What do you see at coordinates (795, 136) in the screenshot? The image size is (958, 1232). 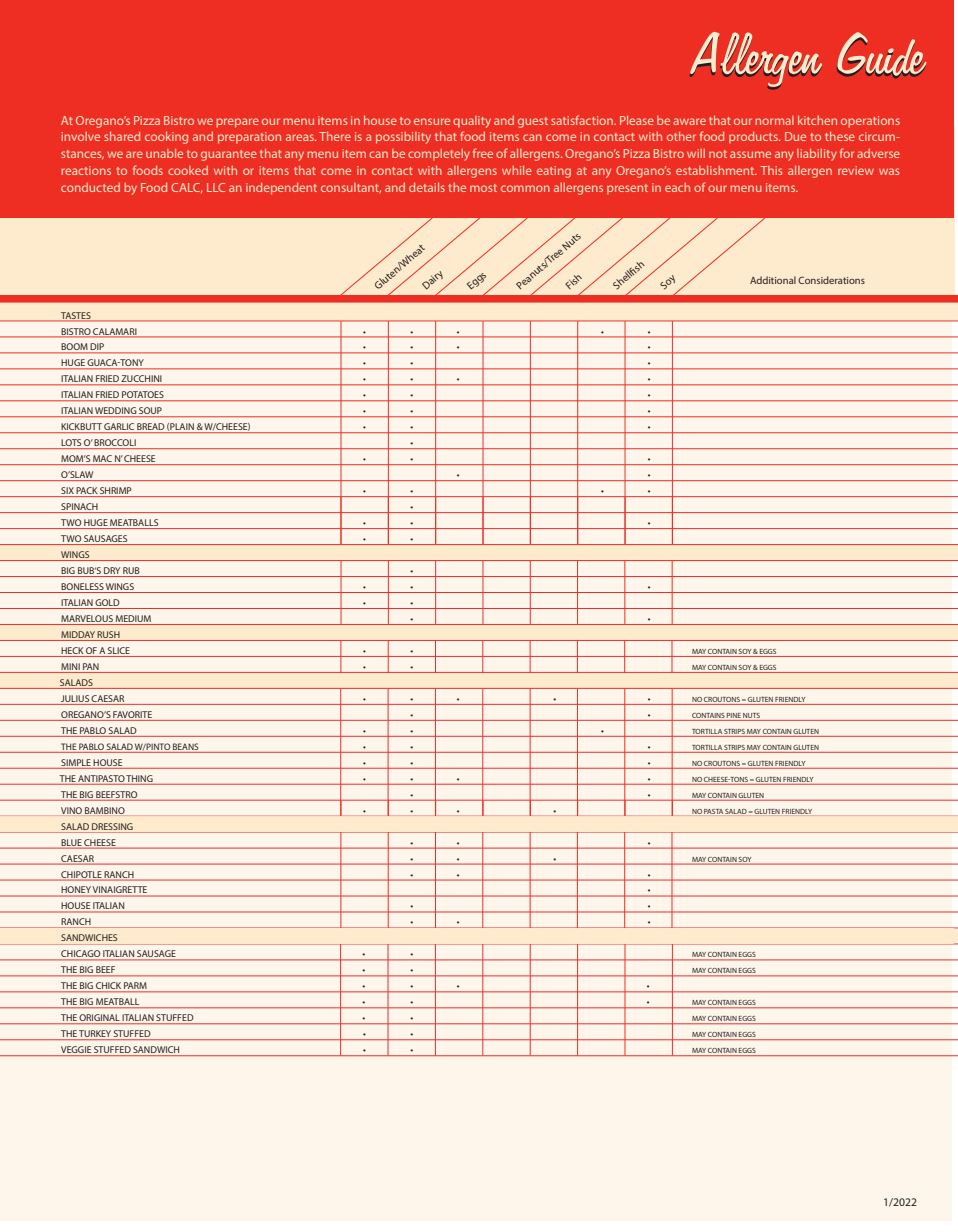 I see `Due` at bounding box center [795, 136].
